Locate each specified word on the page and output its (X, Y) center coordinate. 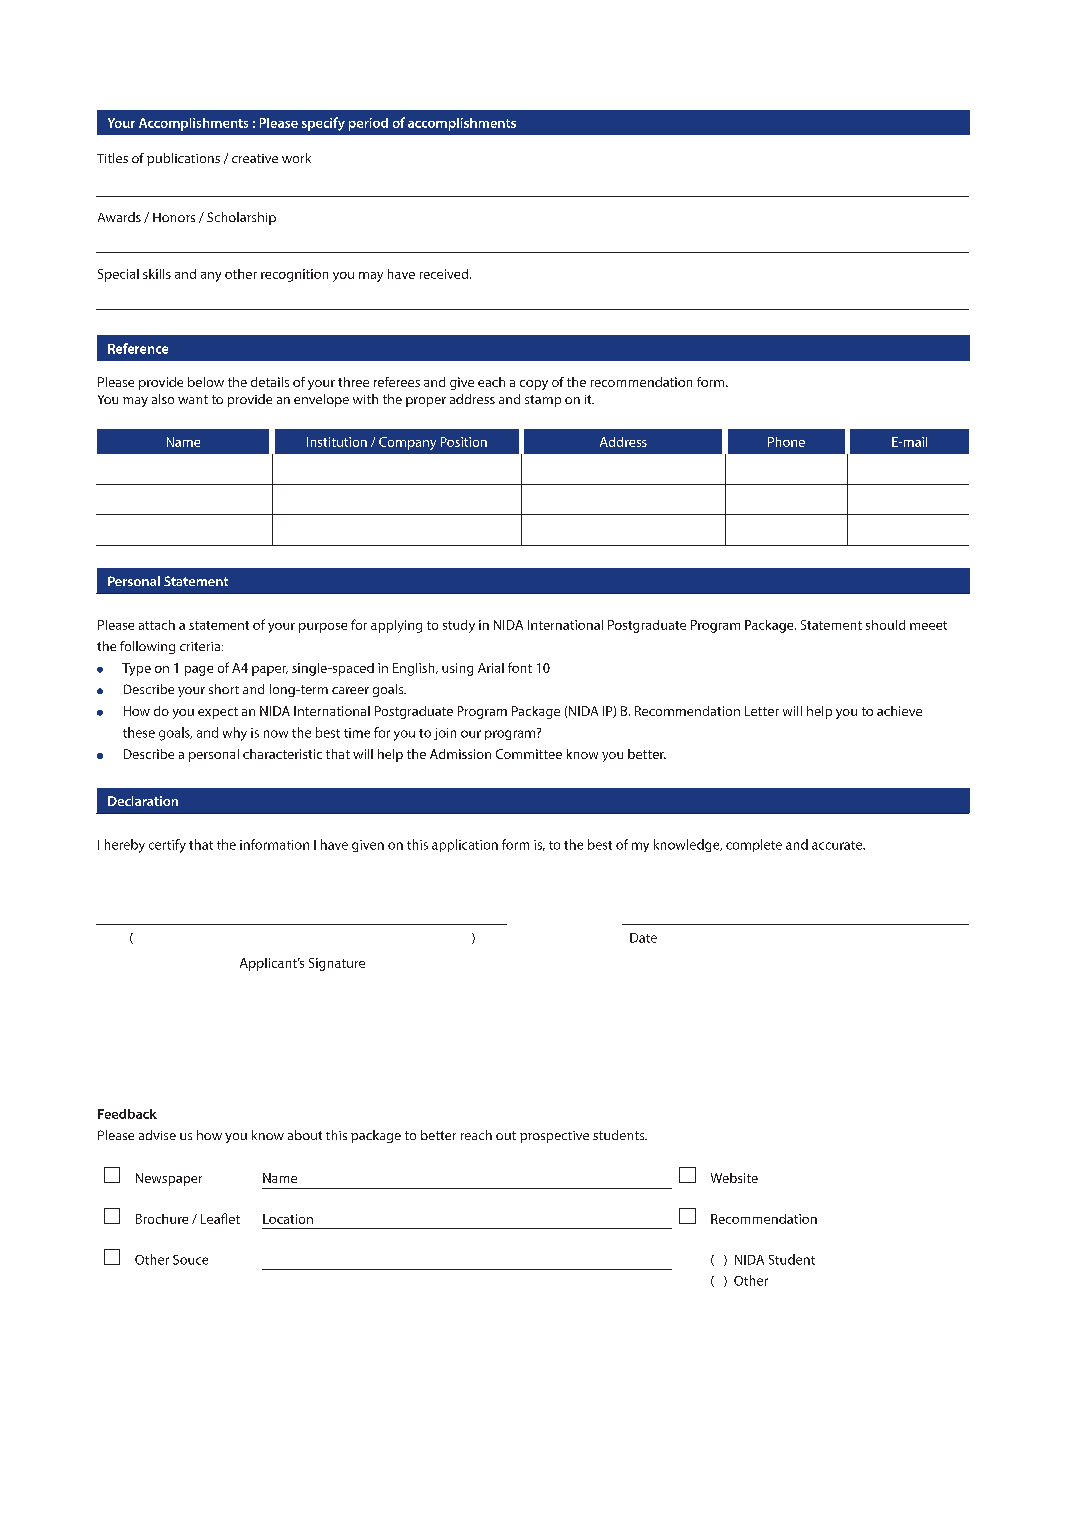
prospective (554, 1137)
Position (464, 442)
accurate (838, 845)
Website (734, 1178)
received (445, 274)
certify (167, 846)
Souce (190, 1260)
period (368, 124)
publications (183, 159)
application (465, 845)
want (193, 399)
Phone (786, 442)
